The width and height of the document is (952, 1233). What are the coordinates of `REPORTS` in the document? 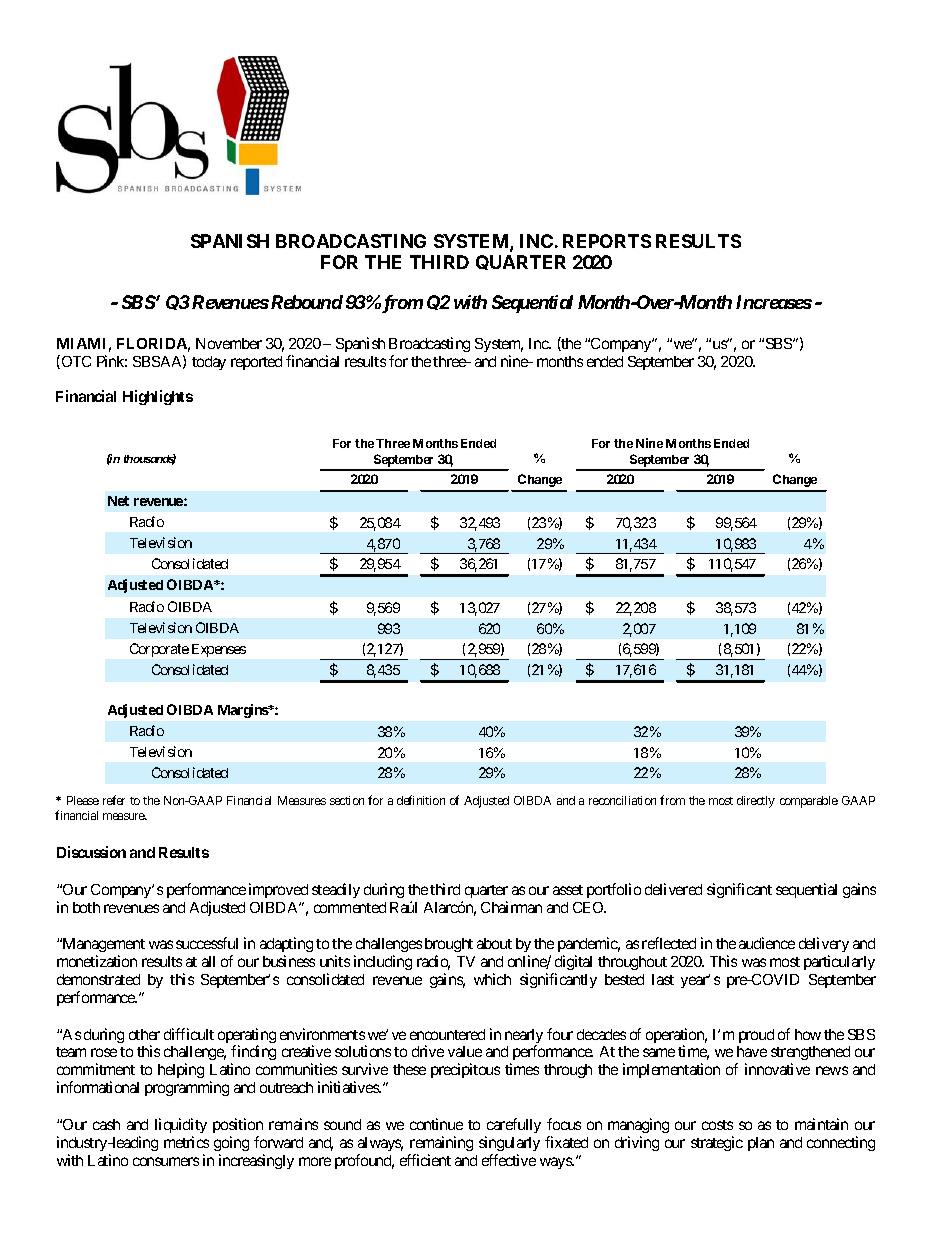 It's located at (607, 241).
